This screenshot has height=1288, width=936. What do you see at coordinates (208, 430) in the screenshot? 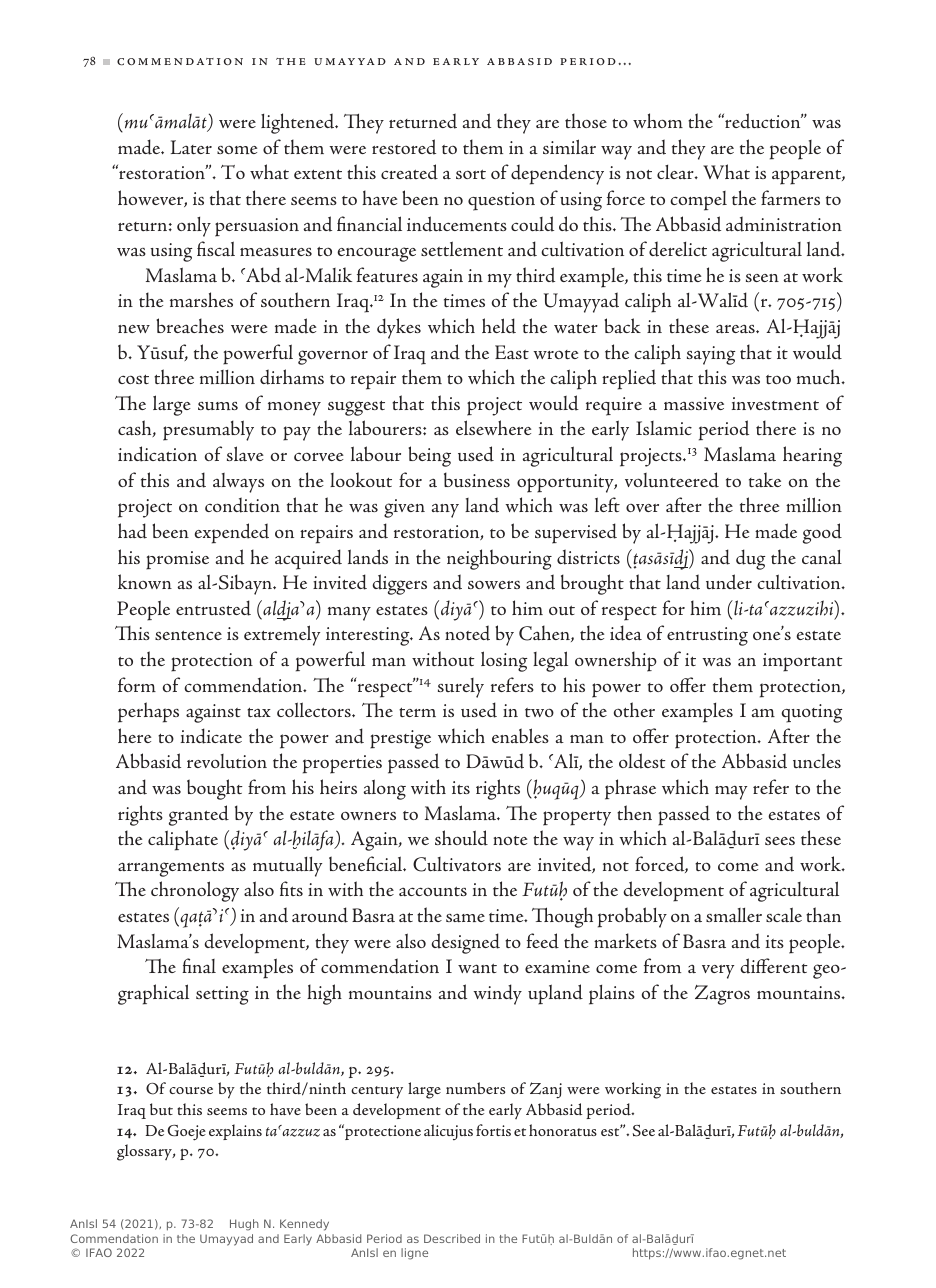
I see `presumably` at bounding box center [208, 430].
